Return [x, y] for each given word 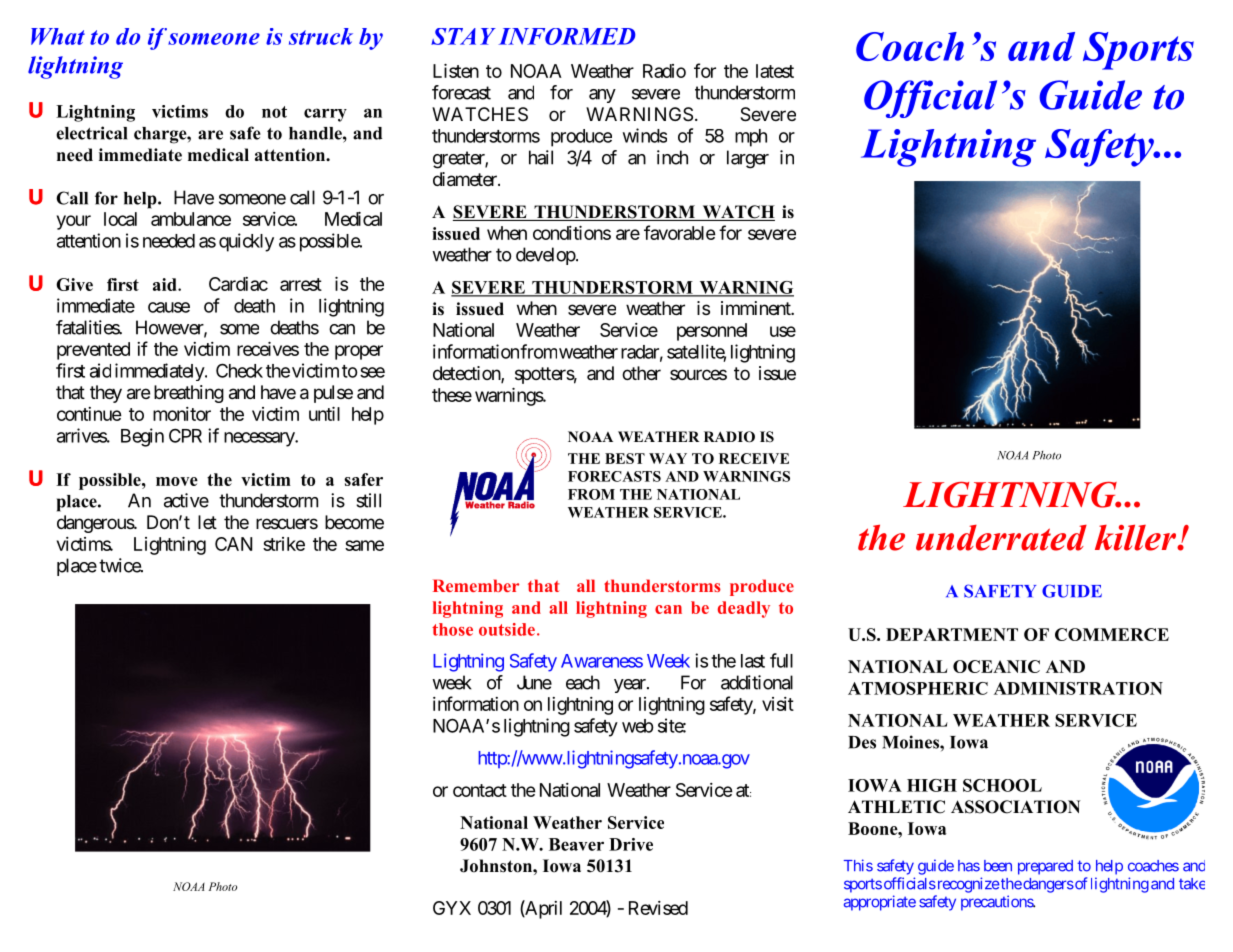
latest [775, 71]
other [641, 373]
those [452, 629]
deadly [744, 609]
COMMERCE [1112, 634]
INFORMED [567, 36]
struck [321, 36]
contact [480, 790]
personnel [712, 332]
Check [239, 370]
